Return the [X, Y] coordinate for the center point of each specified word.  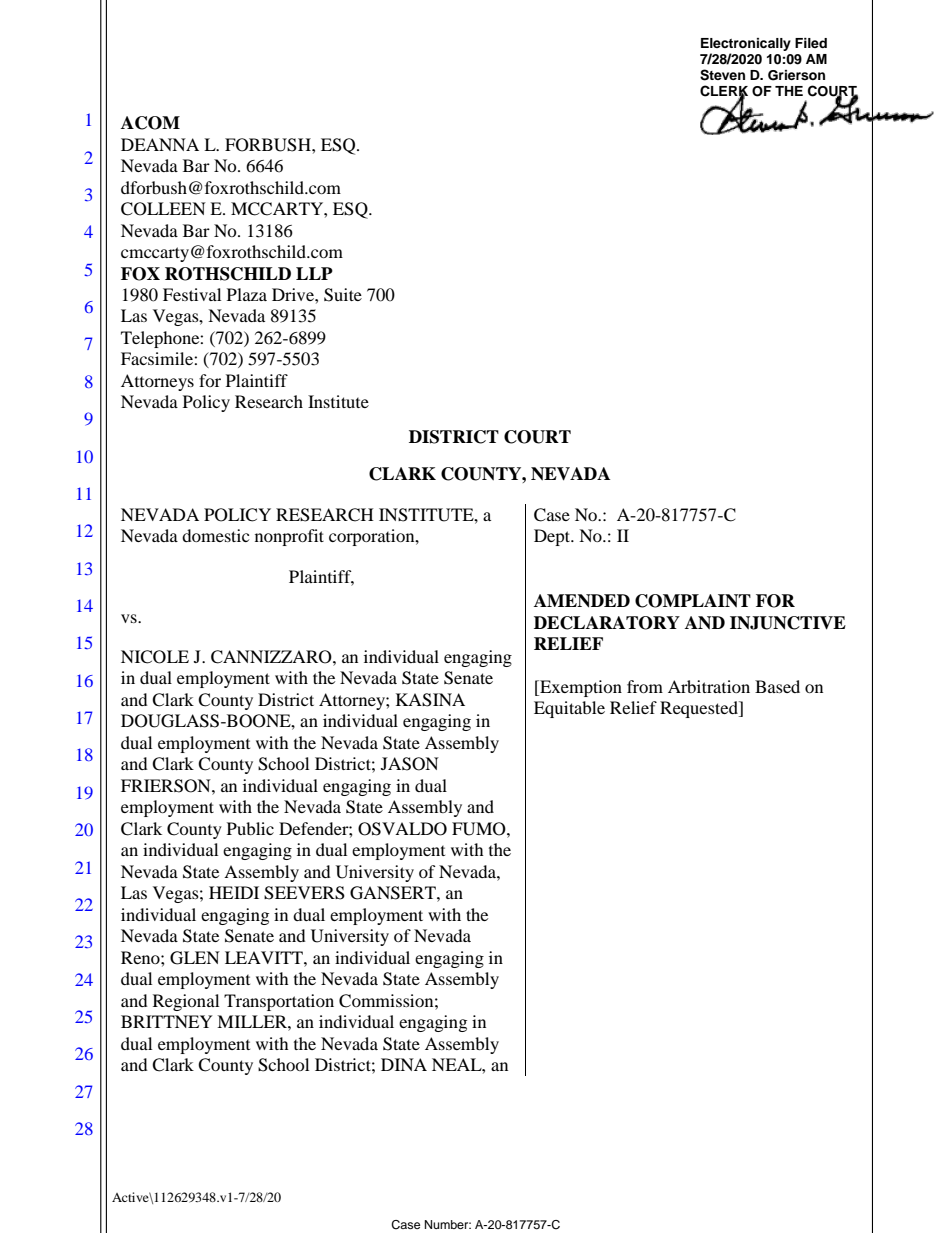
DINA [404, 1064]
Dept [553, 537]
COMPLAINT [693, 601]
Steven [722, 75]
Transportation [279, 1002]
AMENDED [582, 601]
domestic [215, 535]
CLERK [724, 92]
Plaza [247, 294]
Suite [343, 295]
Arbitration [709, 686]
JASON [410, 764]
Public [250, 828]
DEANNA [160, 144]
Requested [700, 709]
